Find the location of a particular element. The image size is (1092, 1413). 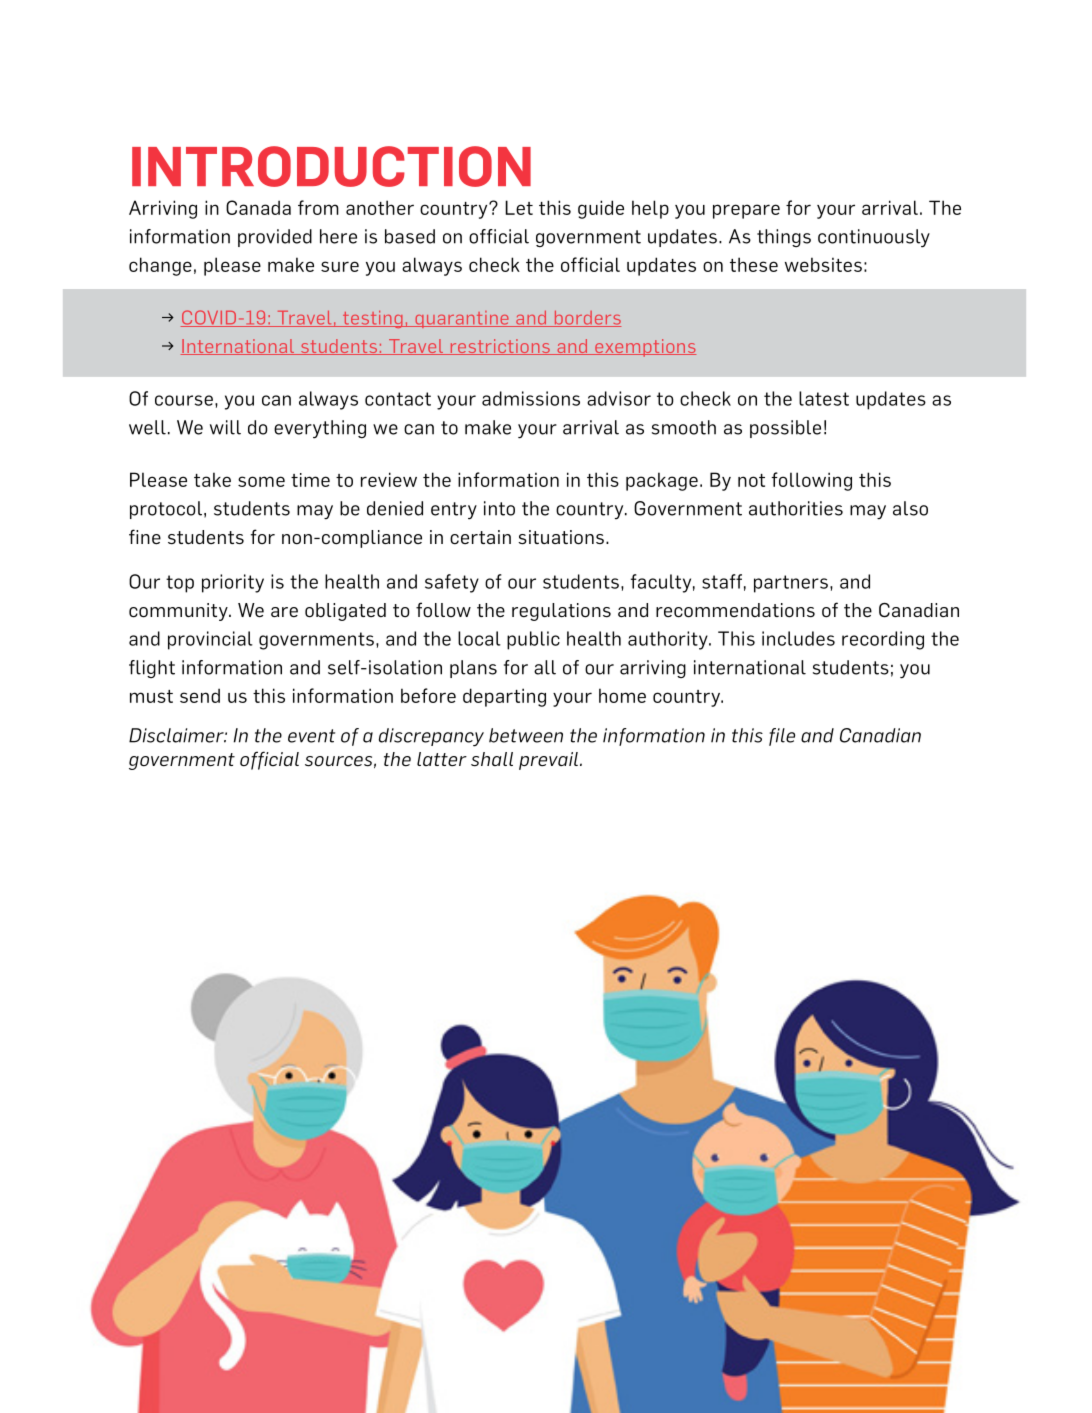

includes is located at coordinates (798, 638).
